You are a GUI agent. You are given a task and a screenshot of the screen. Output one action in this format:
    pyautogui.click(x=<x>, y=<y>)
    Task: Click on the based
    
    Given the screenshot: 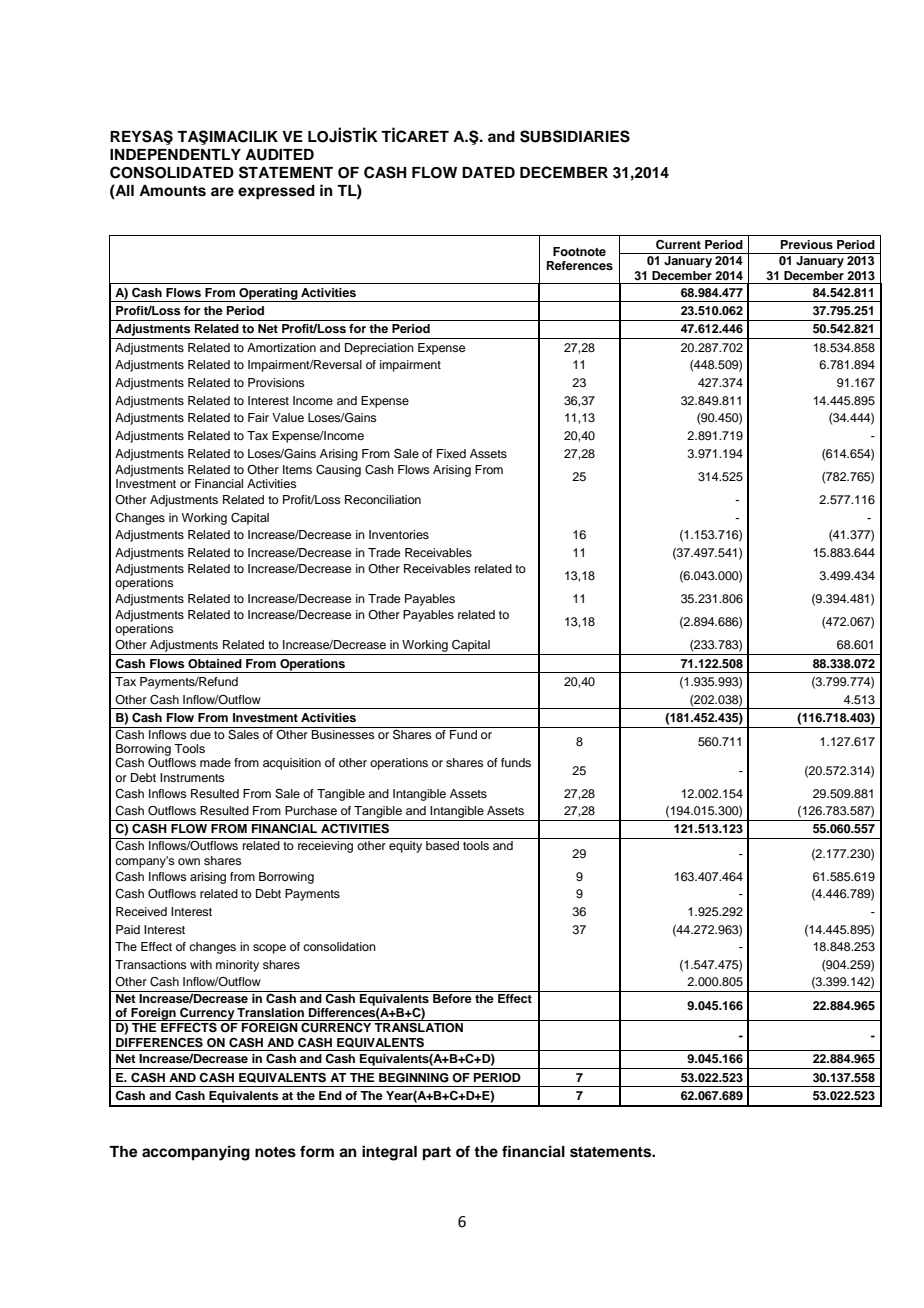 What is the action you would take?
    pyautogui.click(x=442, y=845)
